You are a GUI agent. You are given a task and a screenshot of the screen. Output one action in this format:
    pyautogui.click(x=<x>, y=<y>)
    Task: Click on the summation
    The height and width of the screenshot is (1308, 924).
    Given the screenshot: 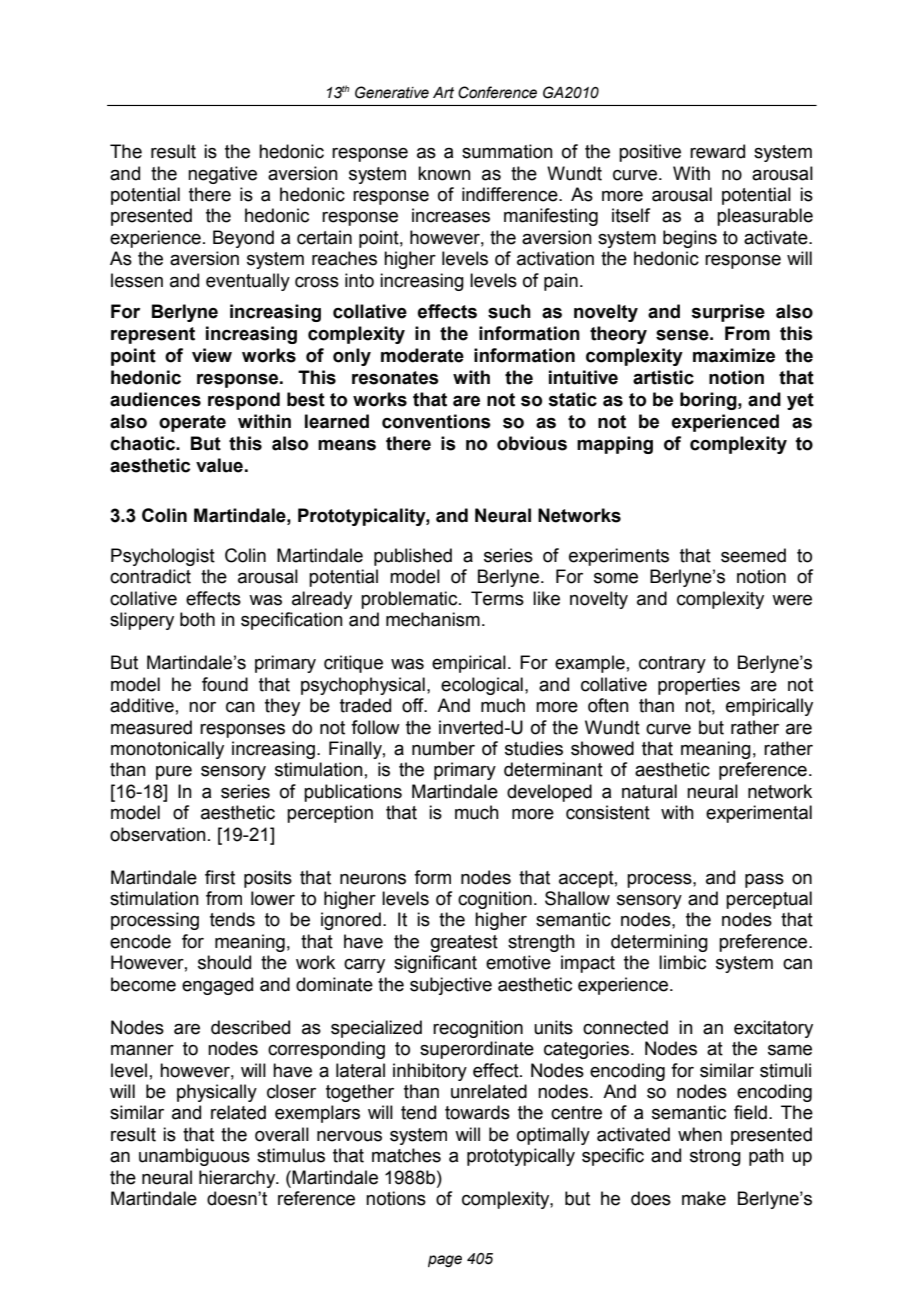 What is the action you would take?
    pyautogui.click(x=507, y=151)
